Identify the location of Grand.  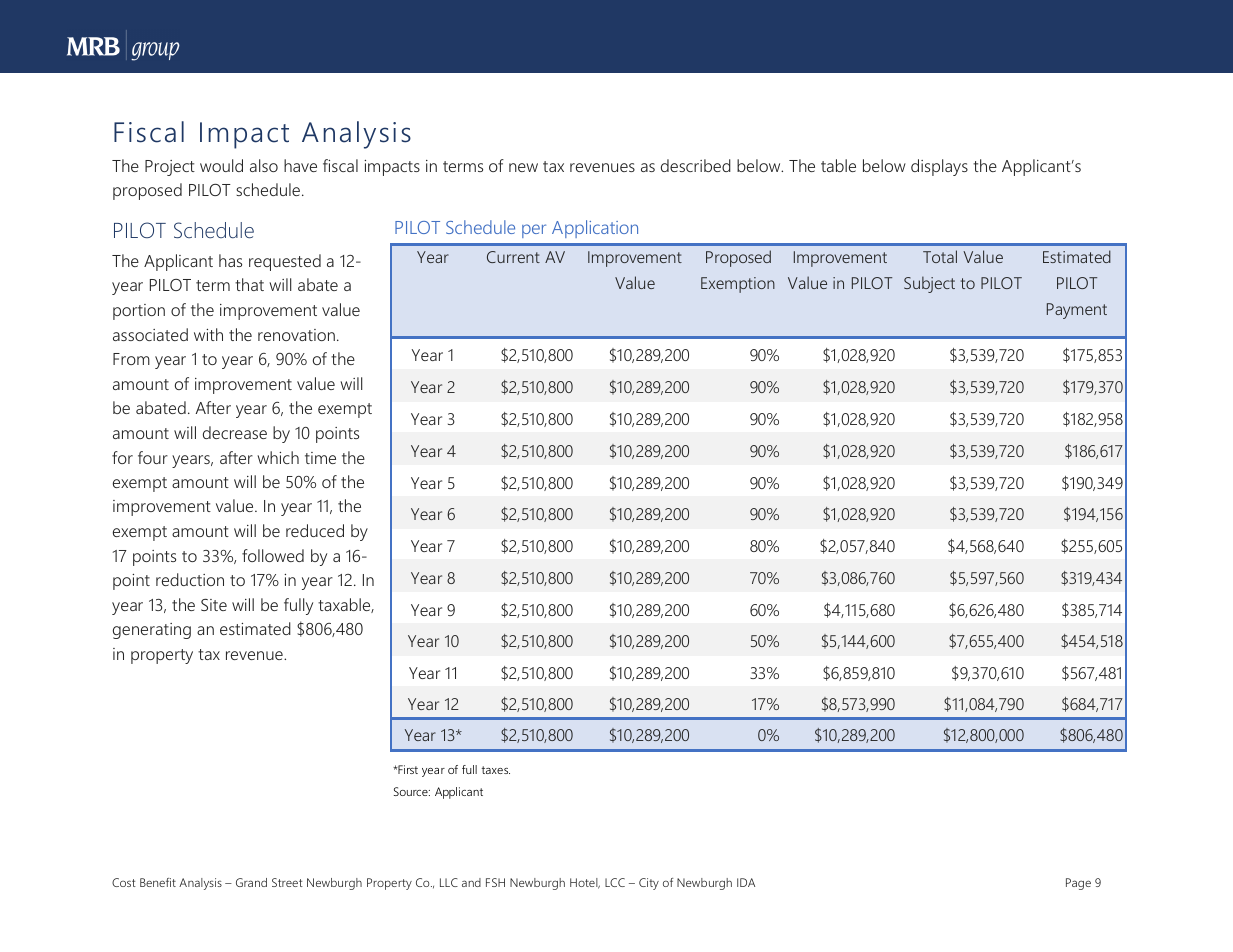
(251, 882).
